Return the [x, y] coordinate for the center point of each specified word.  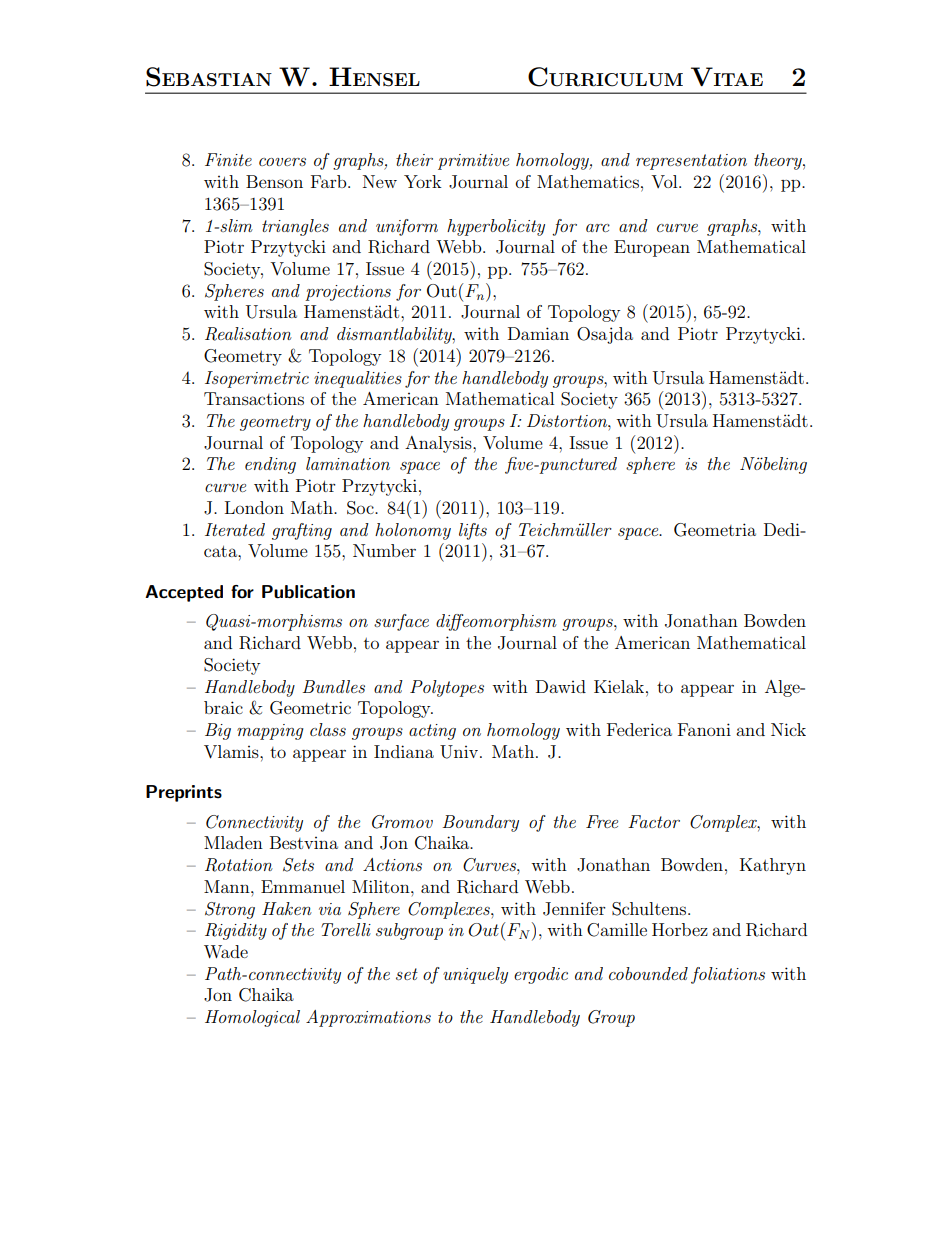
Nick [788, 729]
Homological [252, 1018]
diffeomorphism [496, 622]
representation [691, 162]
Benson [274, 181]
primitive [473, 162]
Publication [308, 592]
